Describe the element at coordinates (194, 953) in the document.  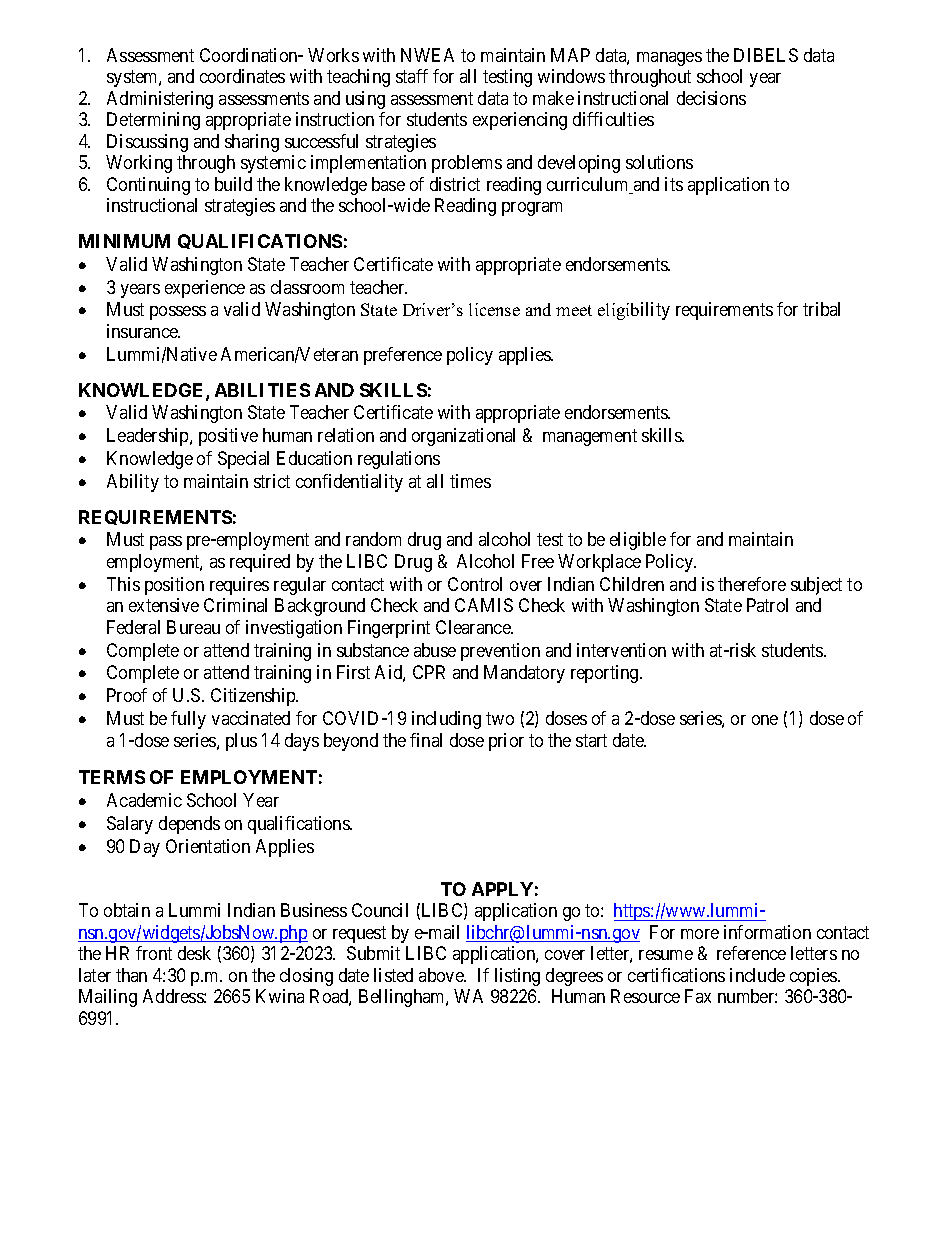
I see `desk` at that location.
